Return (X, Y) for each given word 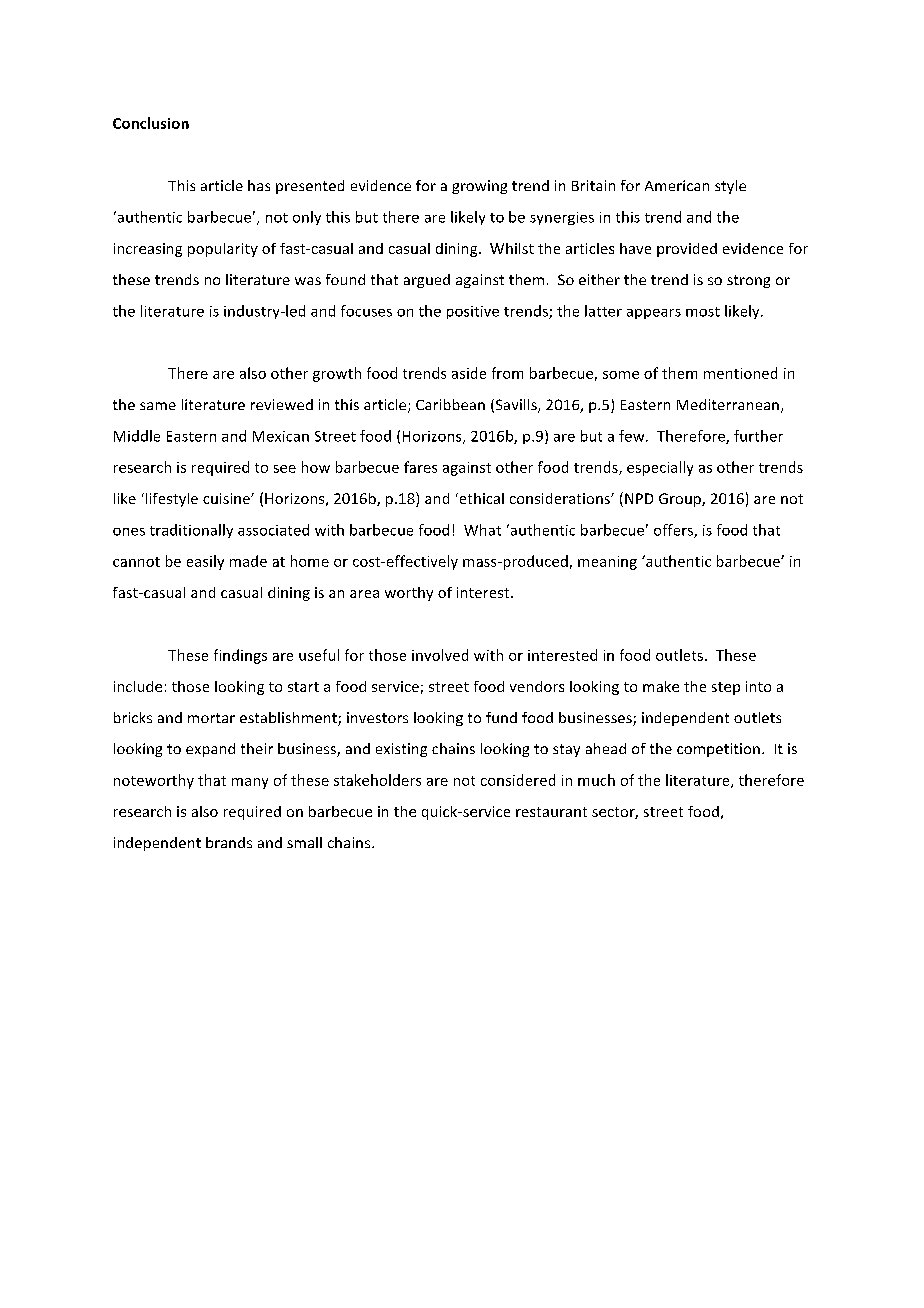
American (677, 185)
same (158, 406)
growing (479, 187)
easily (205, 562)
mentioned (740, 373)
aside (469, 373)
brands (229, 842)
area (364, 594)
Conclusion (151, 123)
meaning (607, 563)
